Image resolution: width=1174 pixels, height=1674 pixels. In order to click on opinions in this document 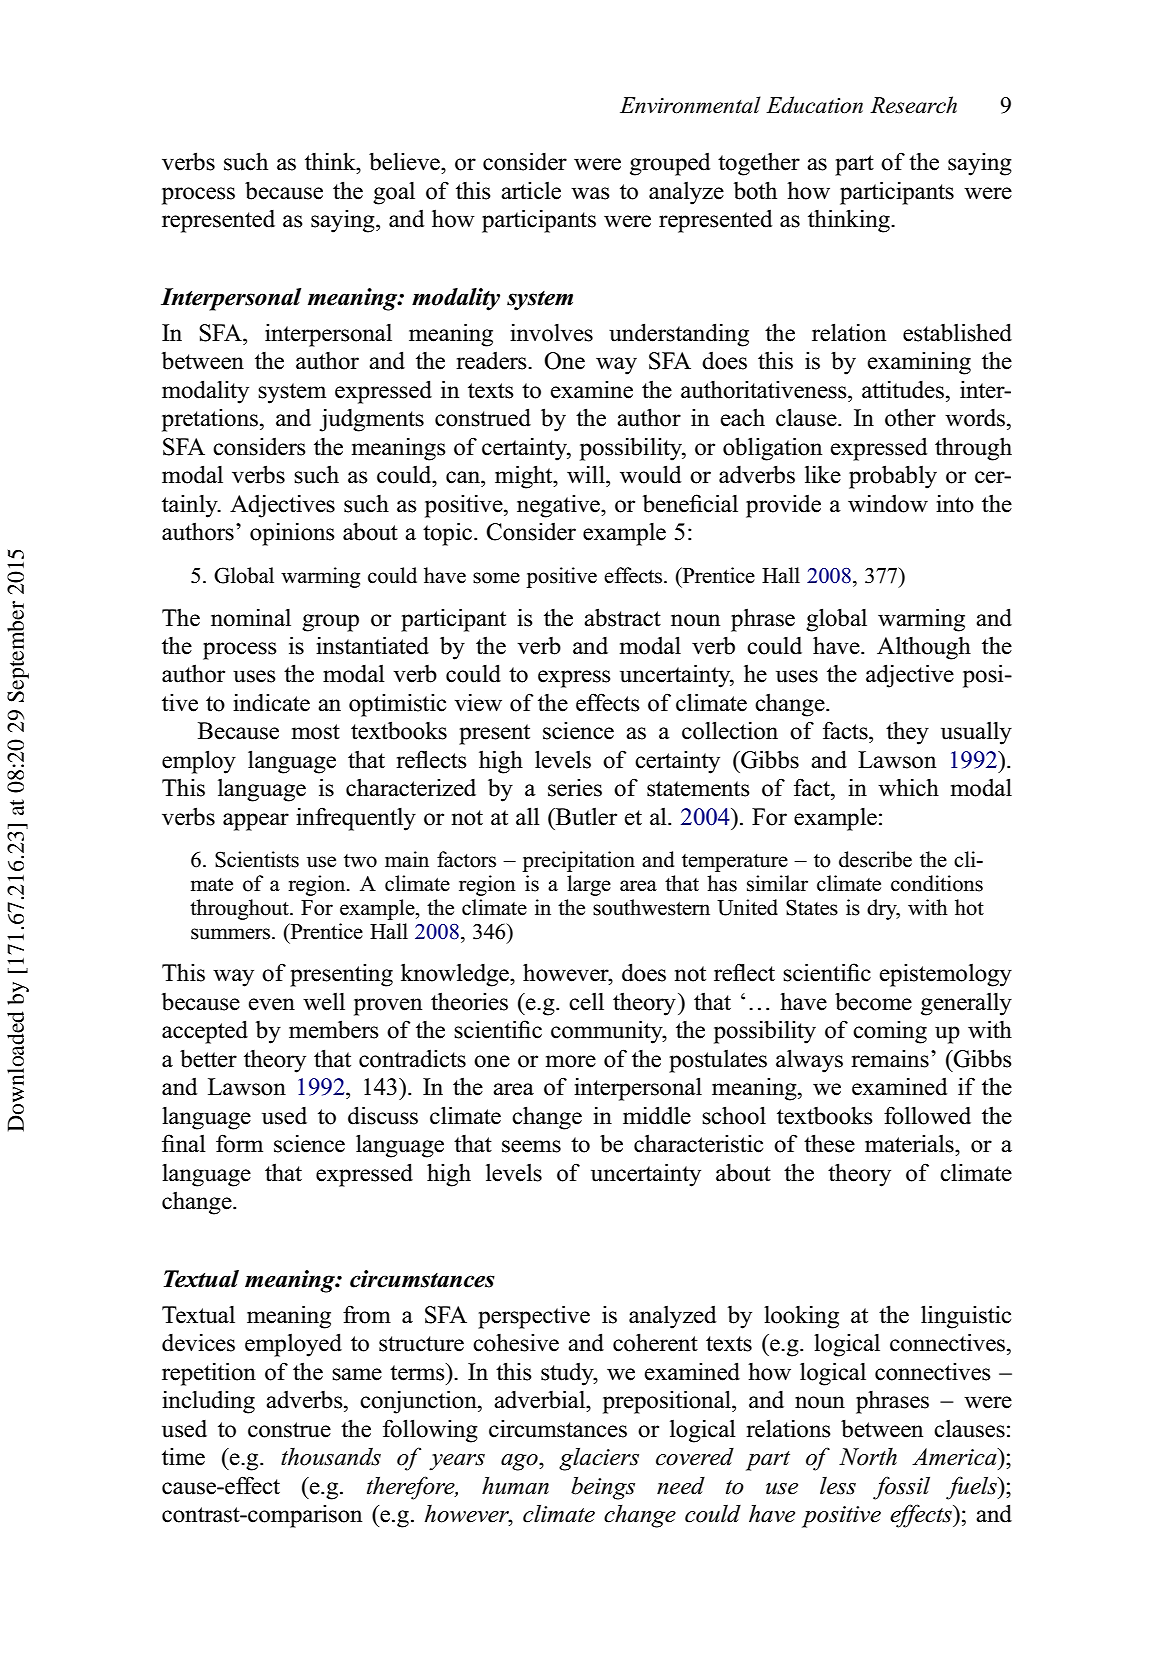, I will do `click(292, 534)`.
